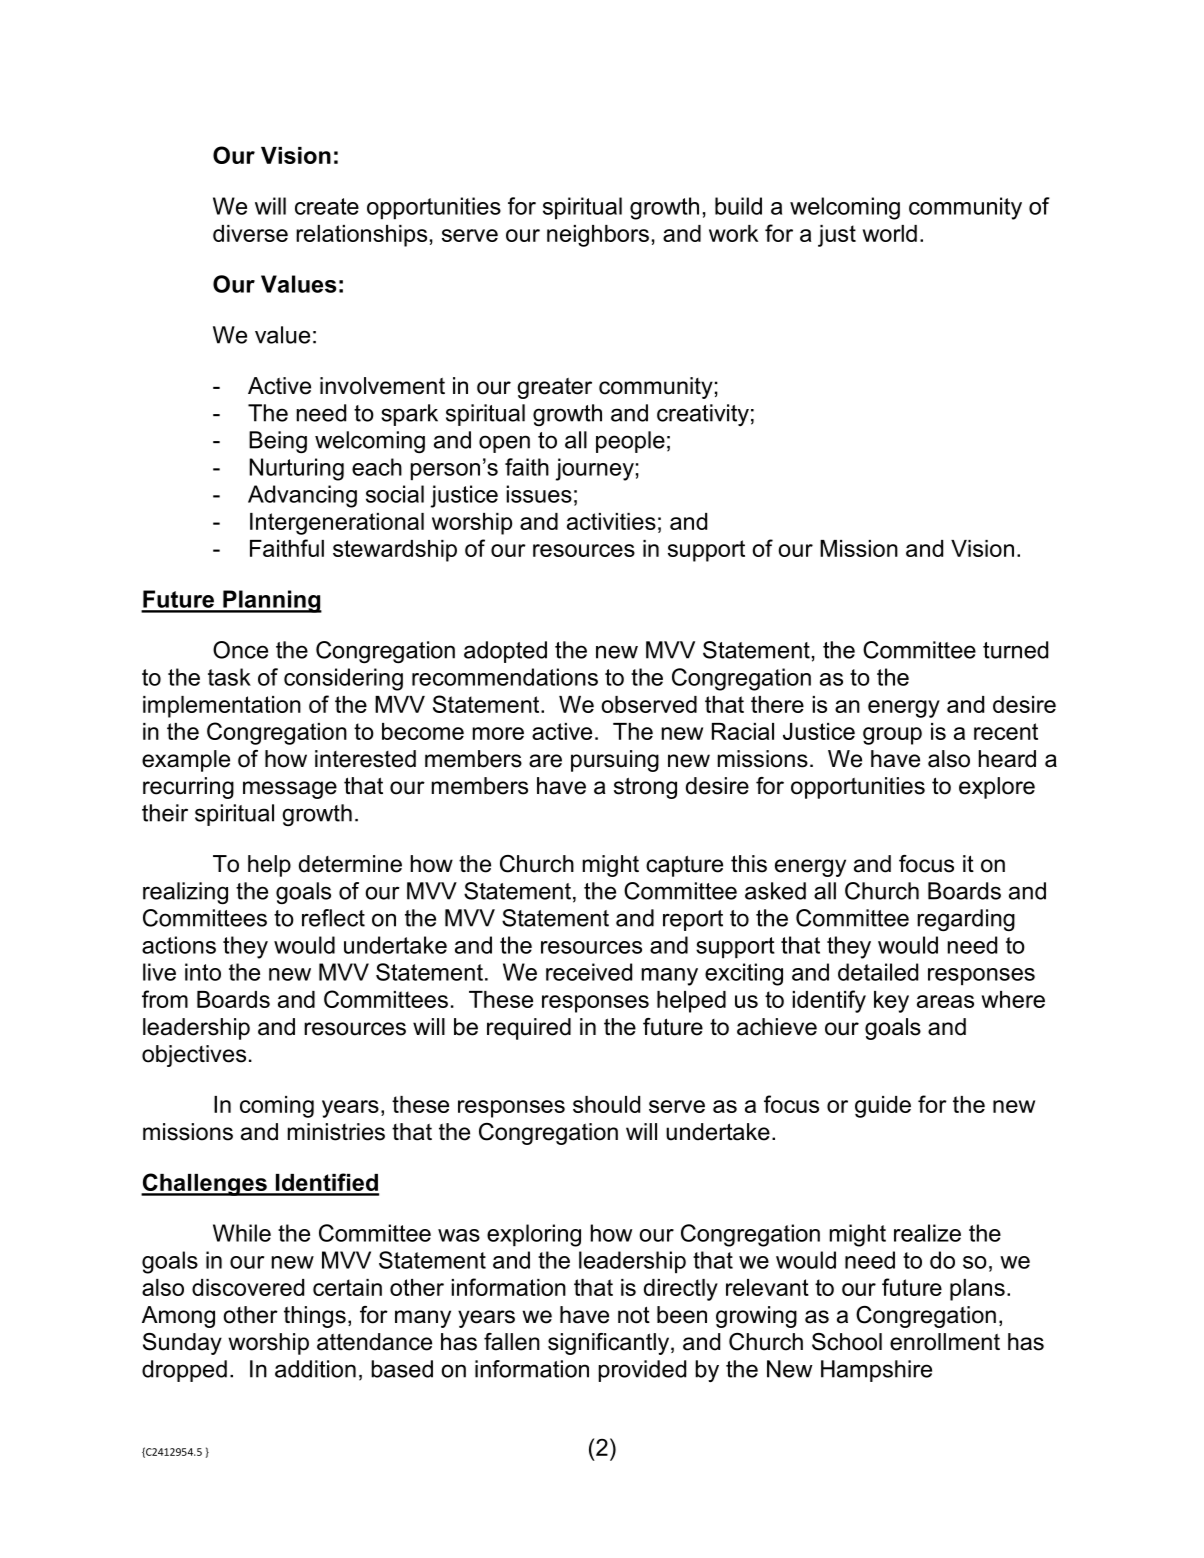 The width and height of the document is (1204, 1558). I want to click on group, so click(892, 736).
